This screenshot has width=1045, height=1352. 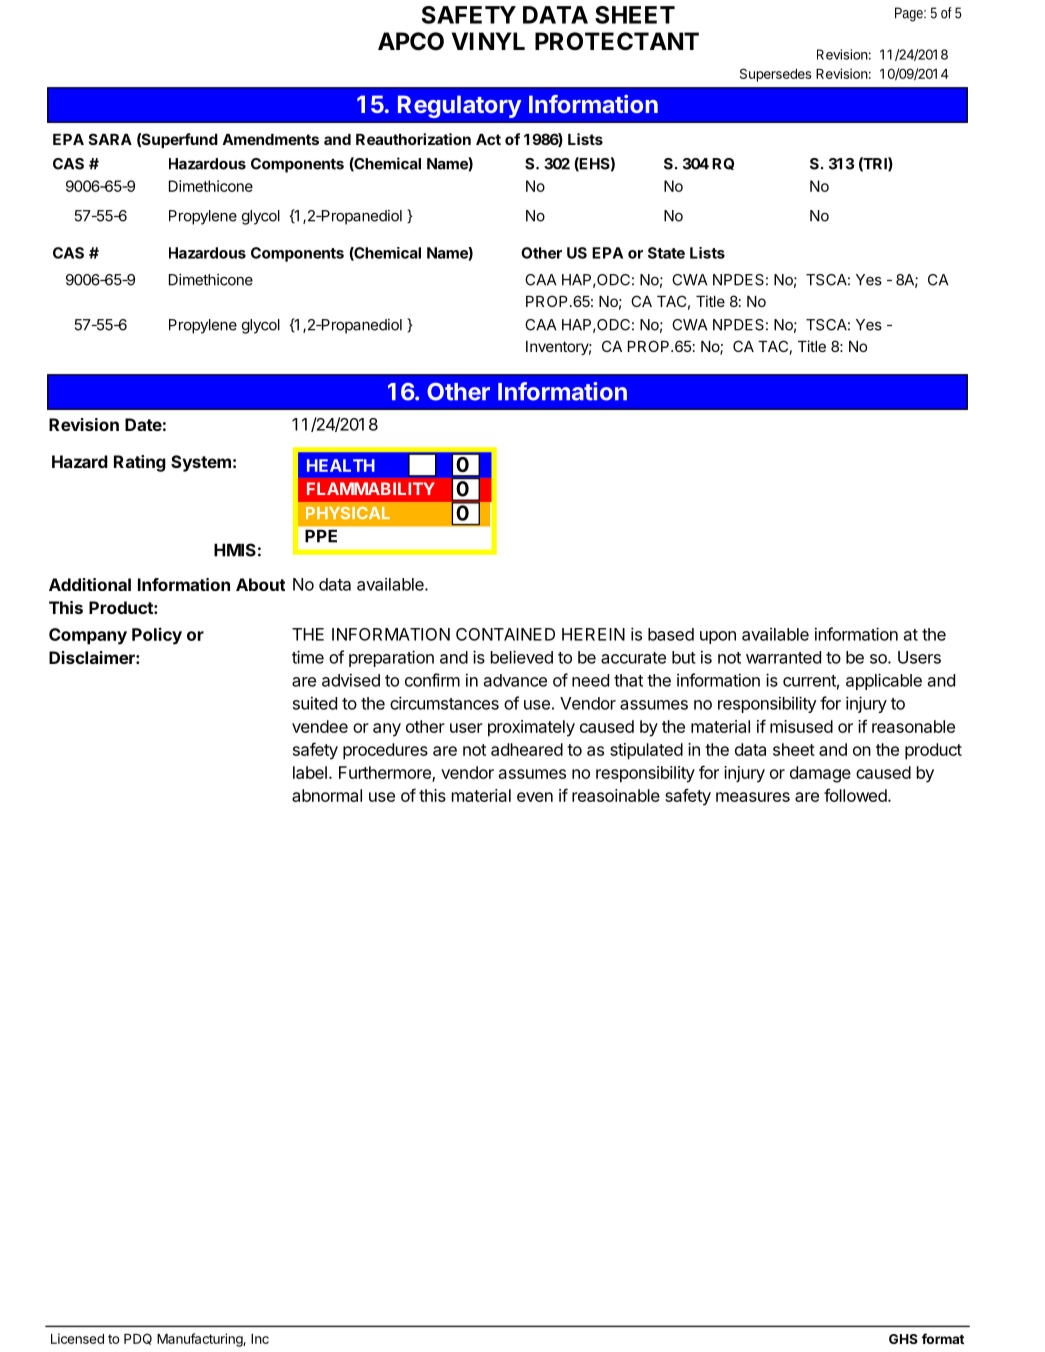 What do you see at coordinates (110, 139) in the screenshot?
I see `SARA` at bounding box center [110, 139].
